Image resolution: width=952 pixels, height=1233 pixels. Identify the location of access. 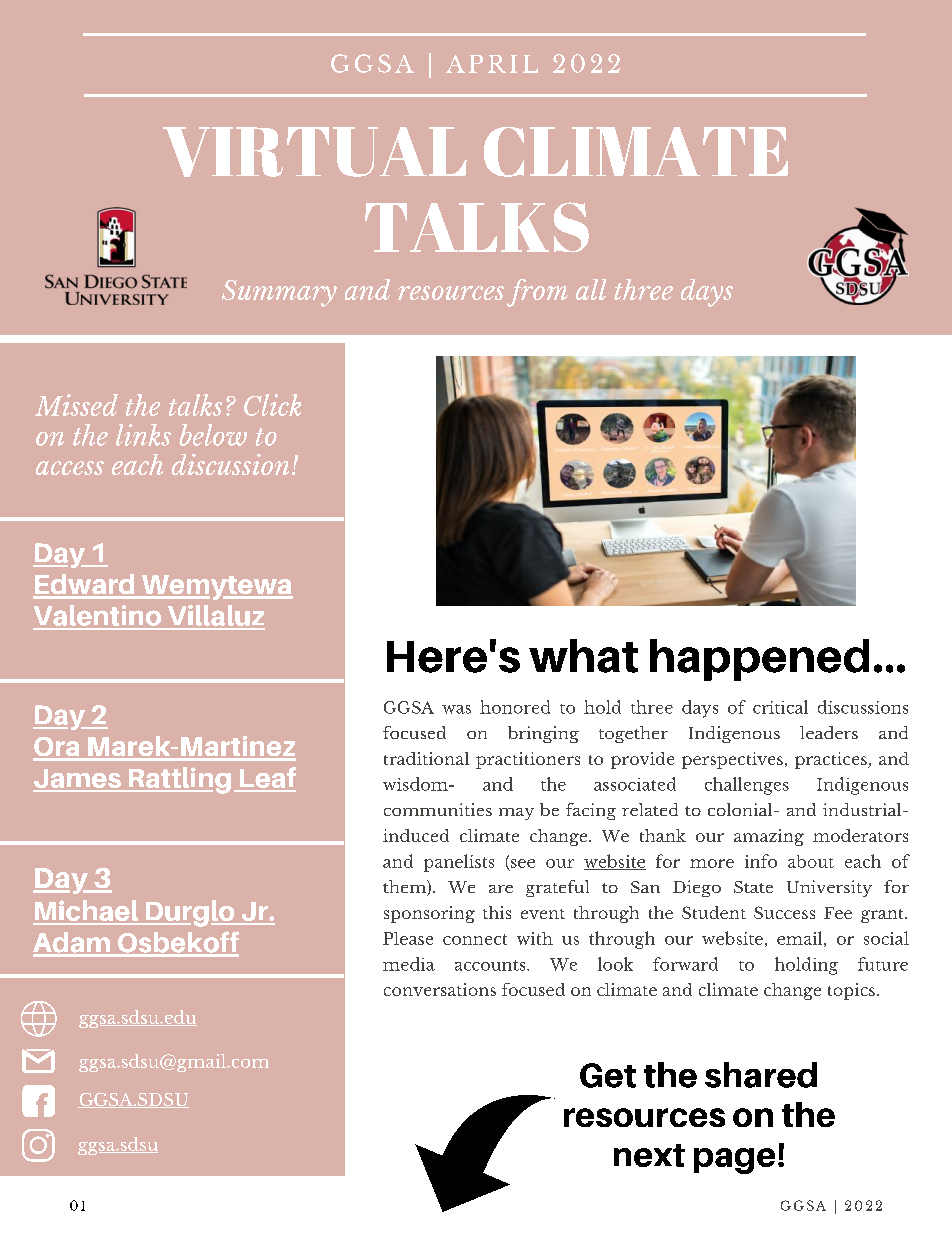
(70, 468).
